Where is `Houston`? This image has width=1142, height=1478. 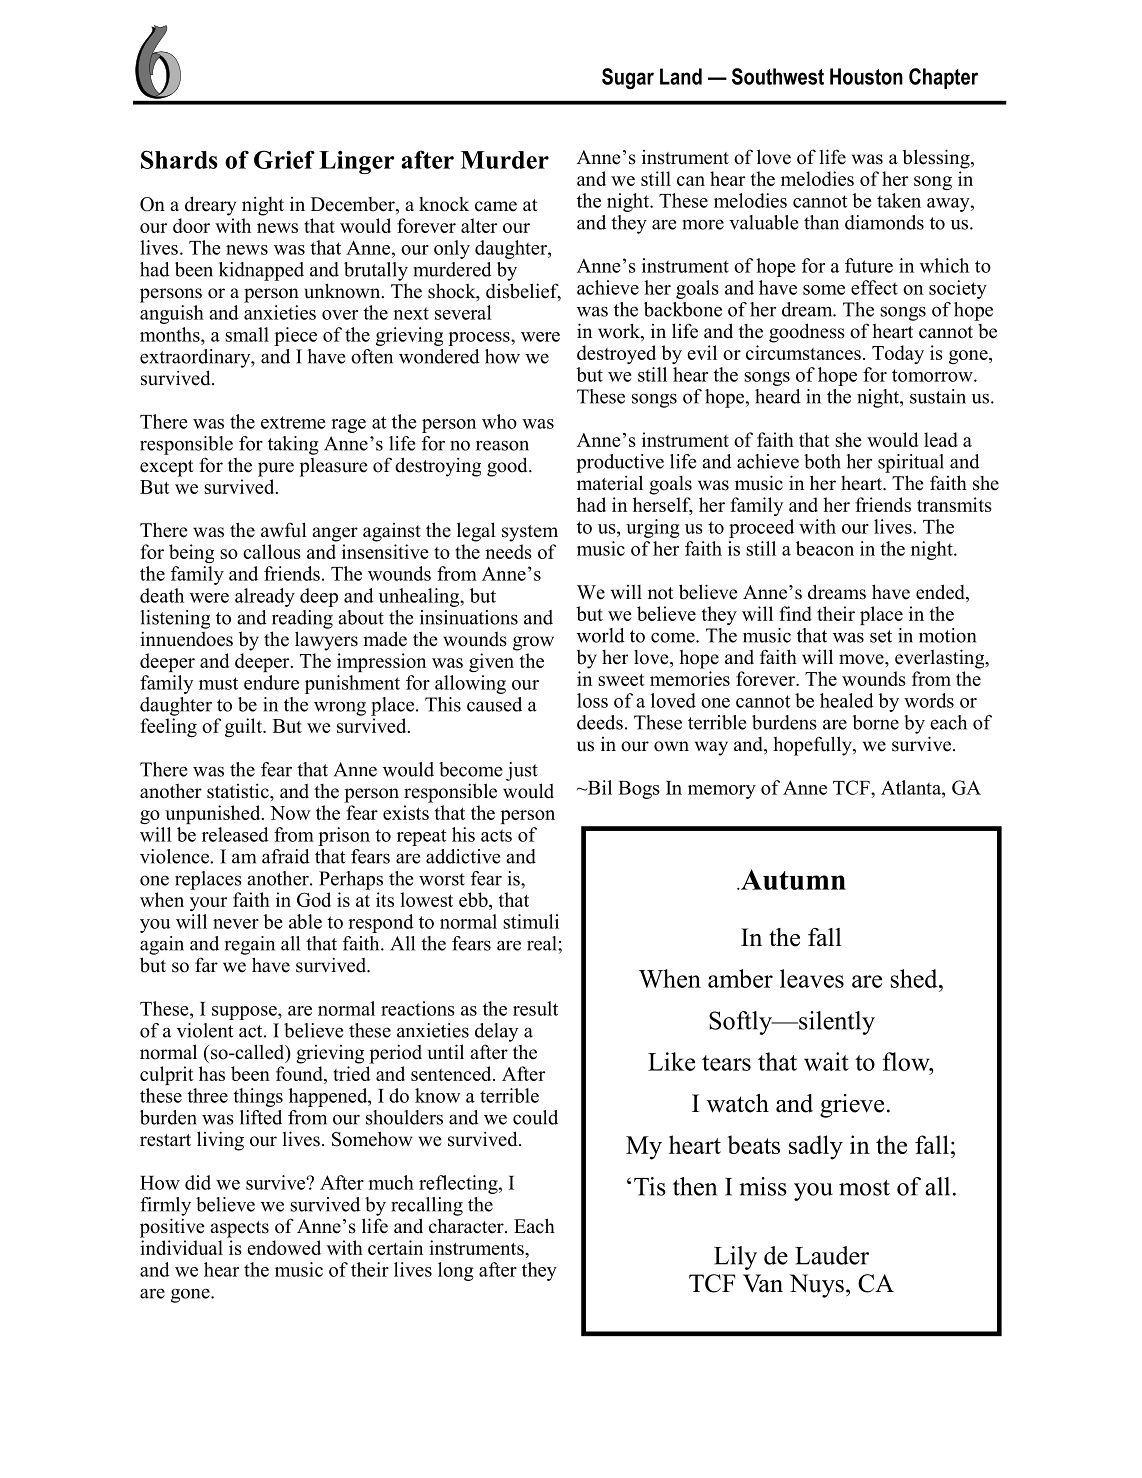 Houston is located at coordinates (866, 76).
